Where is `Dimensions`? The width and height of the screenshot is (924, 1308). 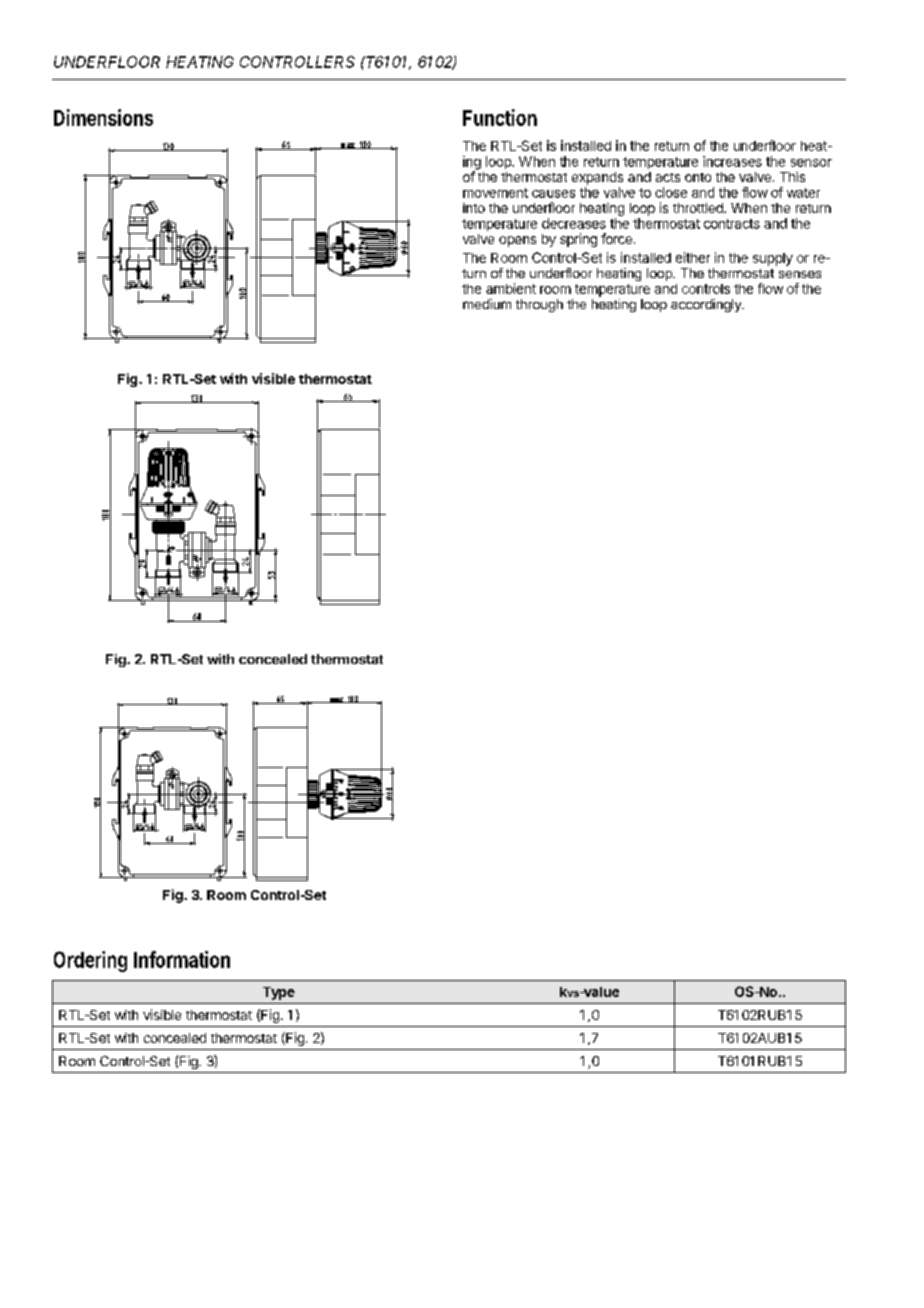
Dimensions is located at coordinates (103, 117).
